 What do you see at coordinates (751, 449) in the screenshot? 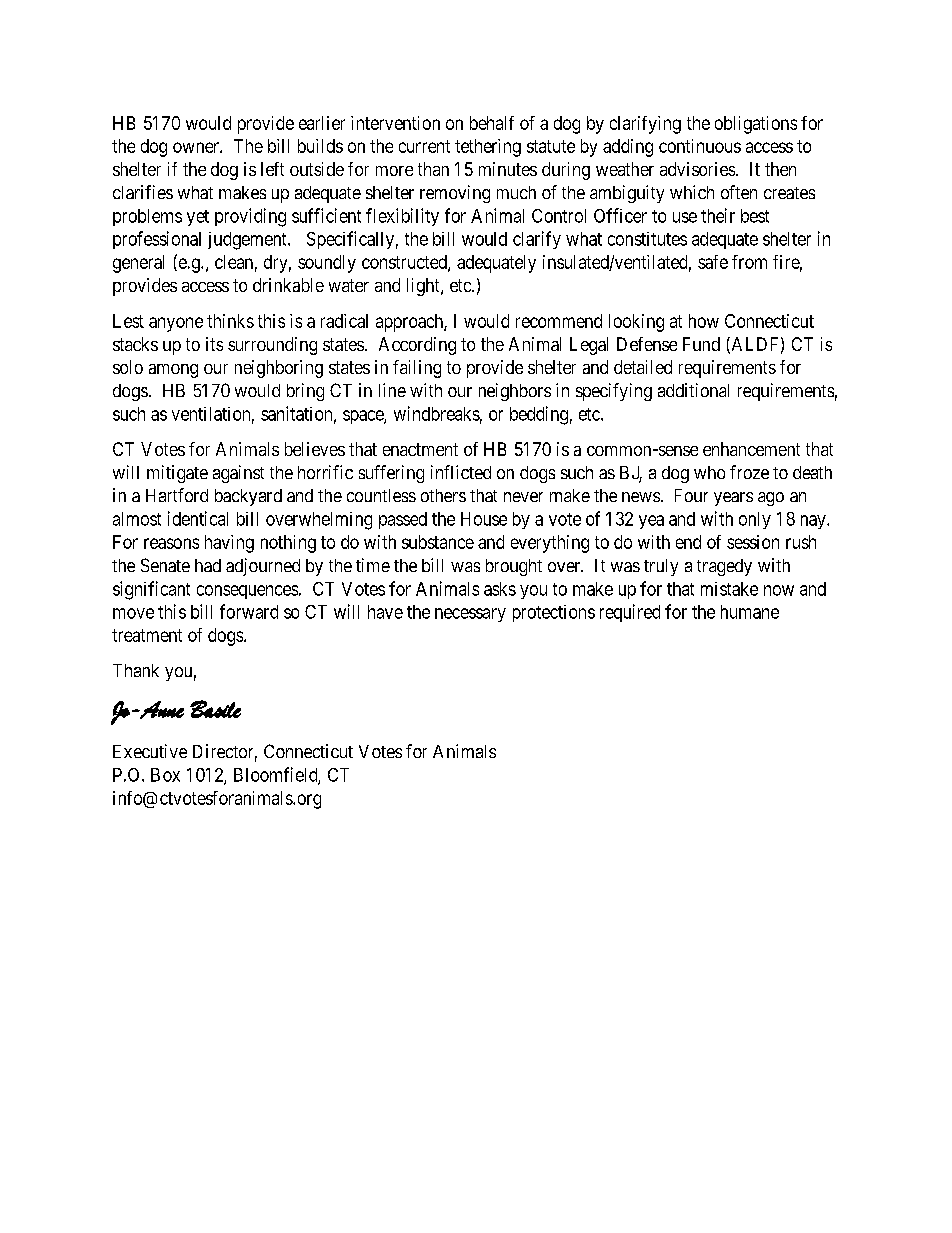
I see `enhancement` at bounding box center [751, 449].
